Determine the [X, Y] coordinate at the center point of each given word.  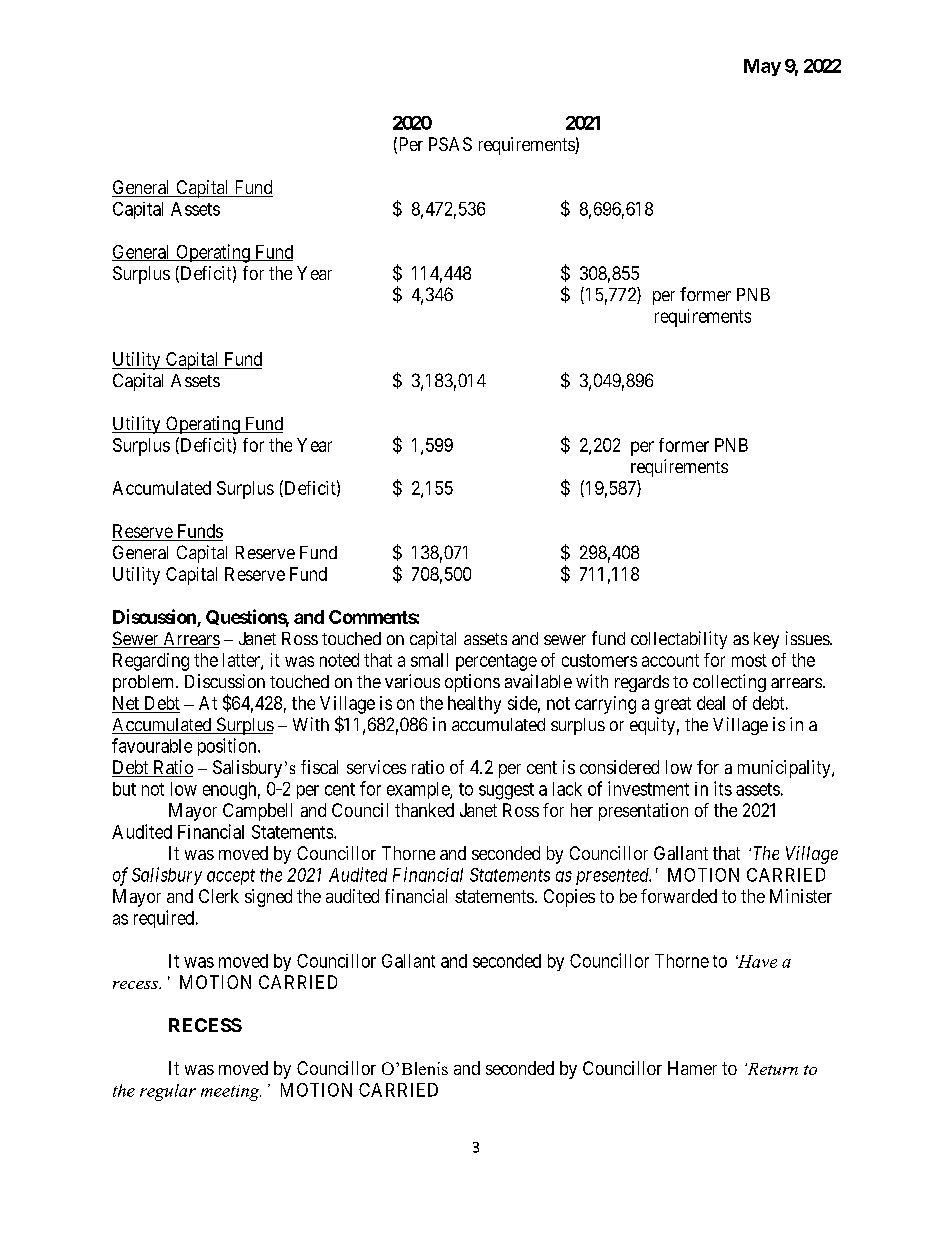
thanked [424, 810]
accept [231, 877]
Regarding [151, 662]
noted [339, 660]
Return [771, 1069]
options [472, 683]
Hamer [692, 1068]
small [429, 660]
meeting [231, 1093]
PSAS [450, 144]
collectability [679, 640]
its [723, 788]
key [766, 640]
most [749, 660]
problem [145, 683]
